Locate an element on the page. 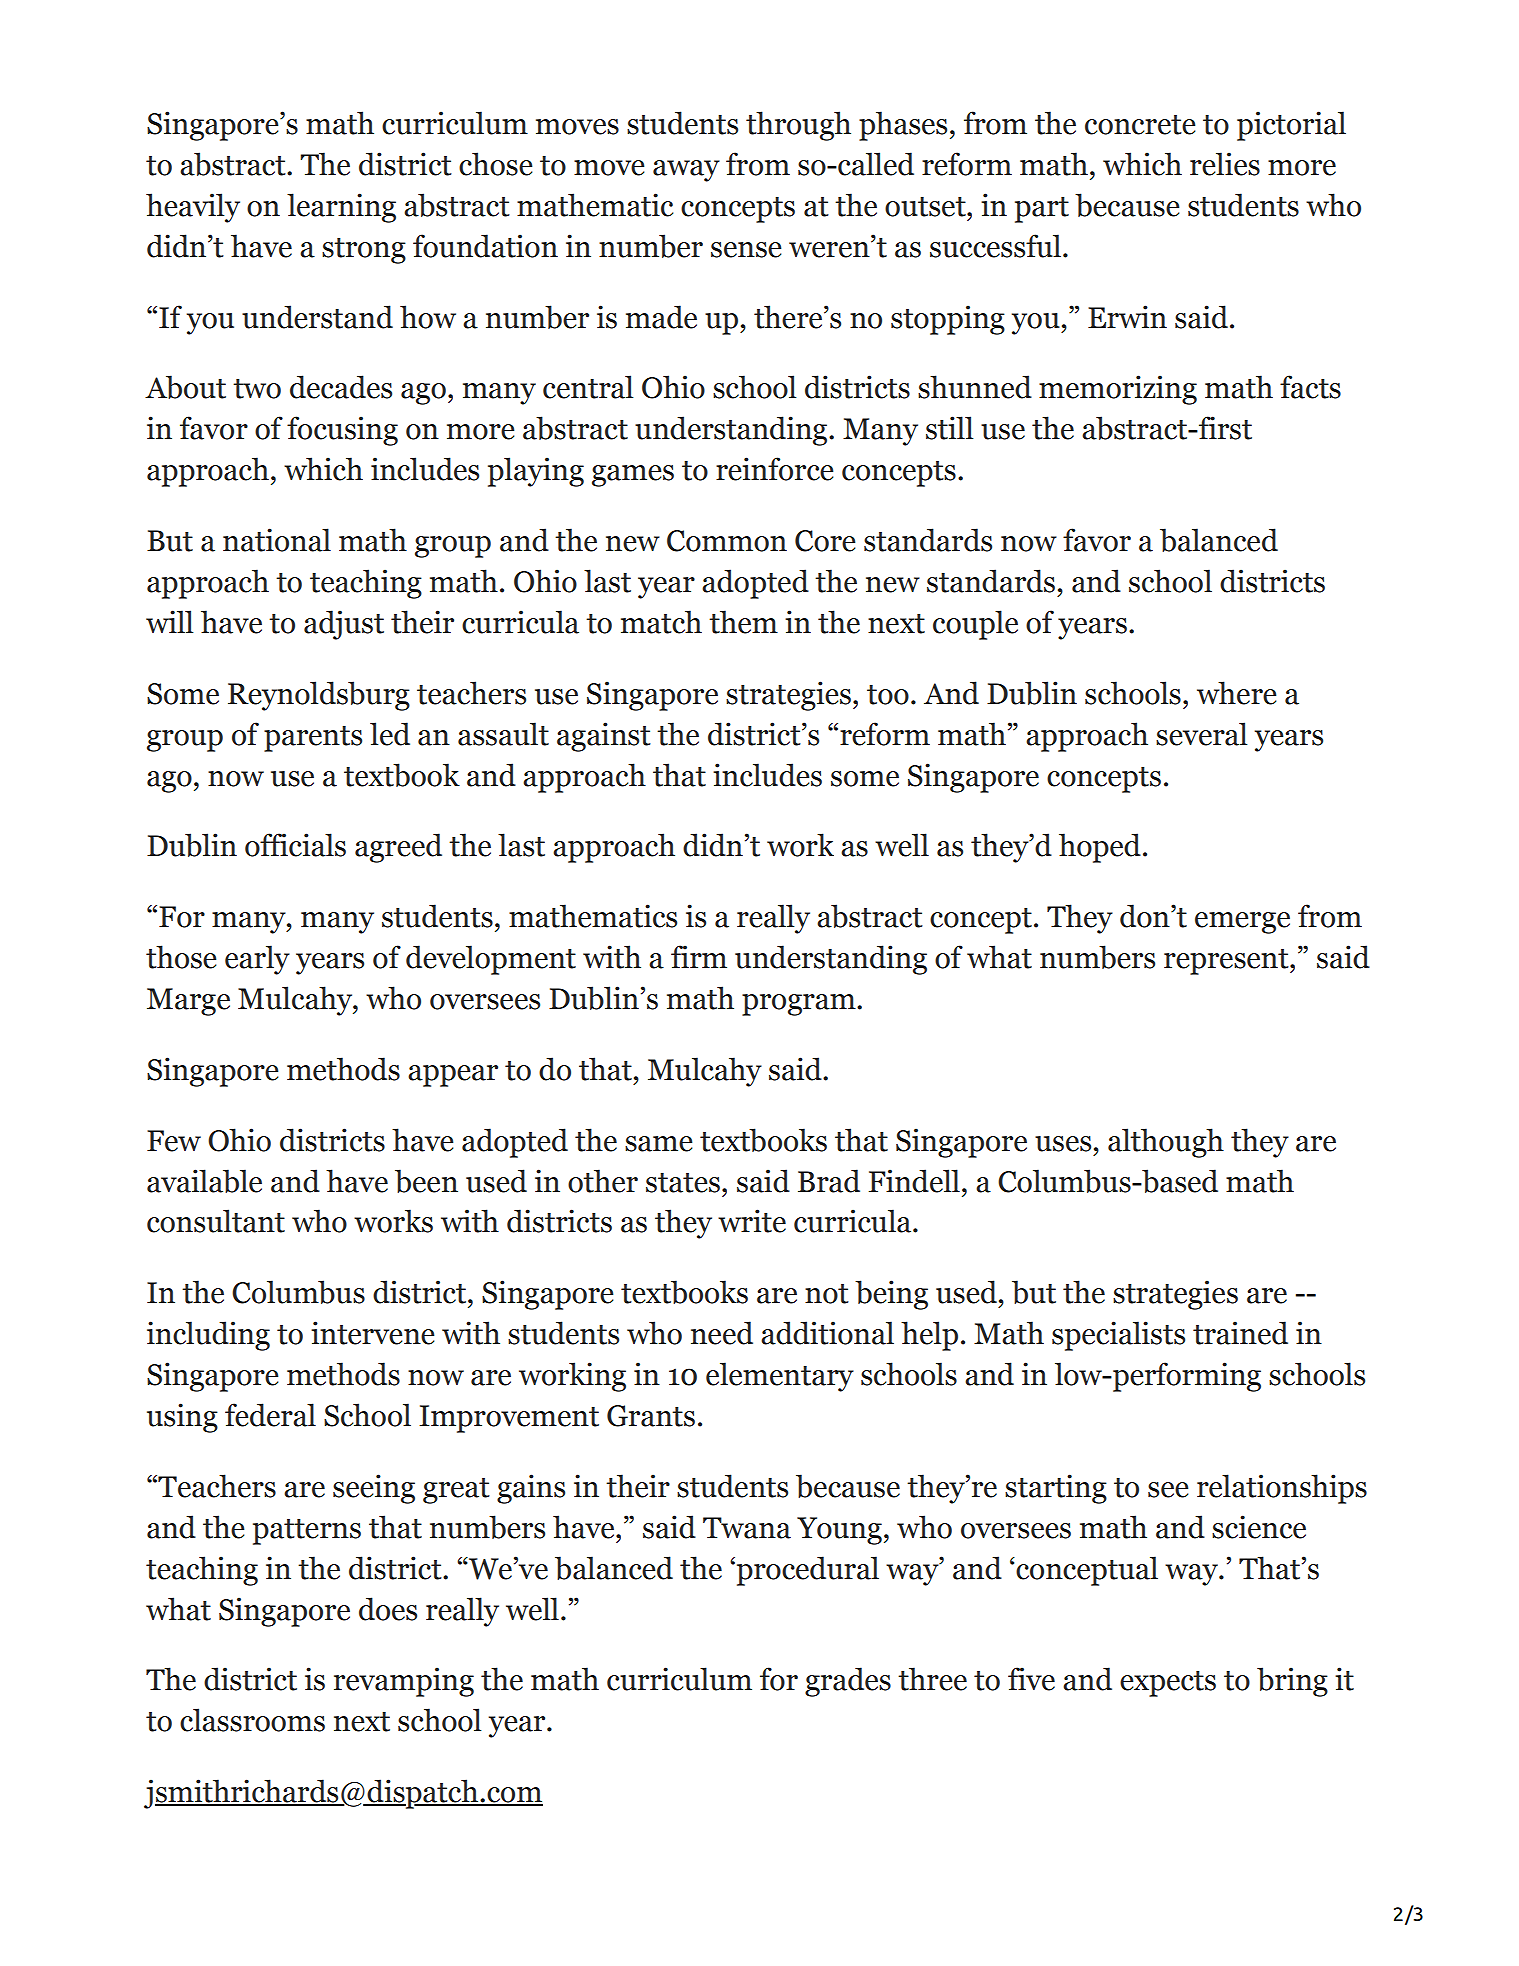  relies is located at coordinates (1225, 164).
